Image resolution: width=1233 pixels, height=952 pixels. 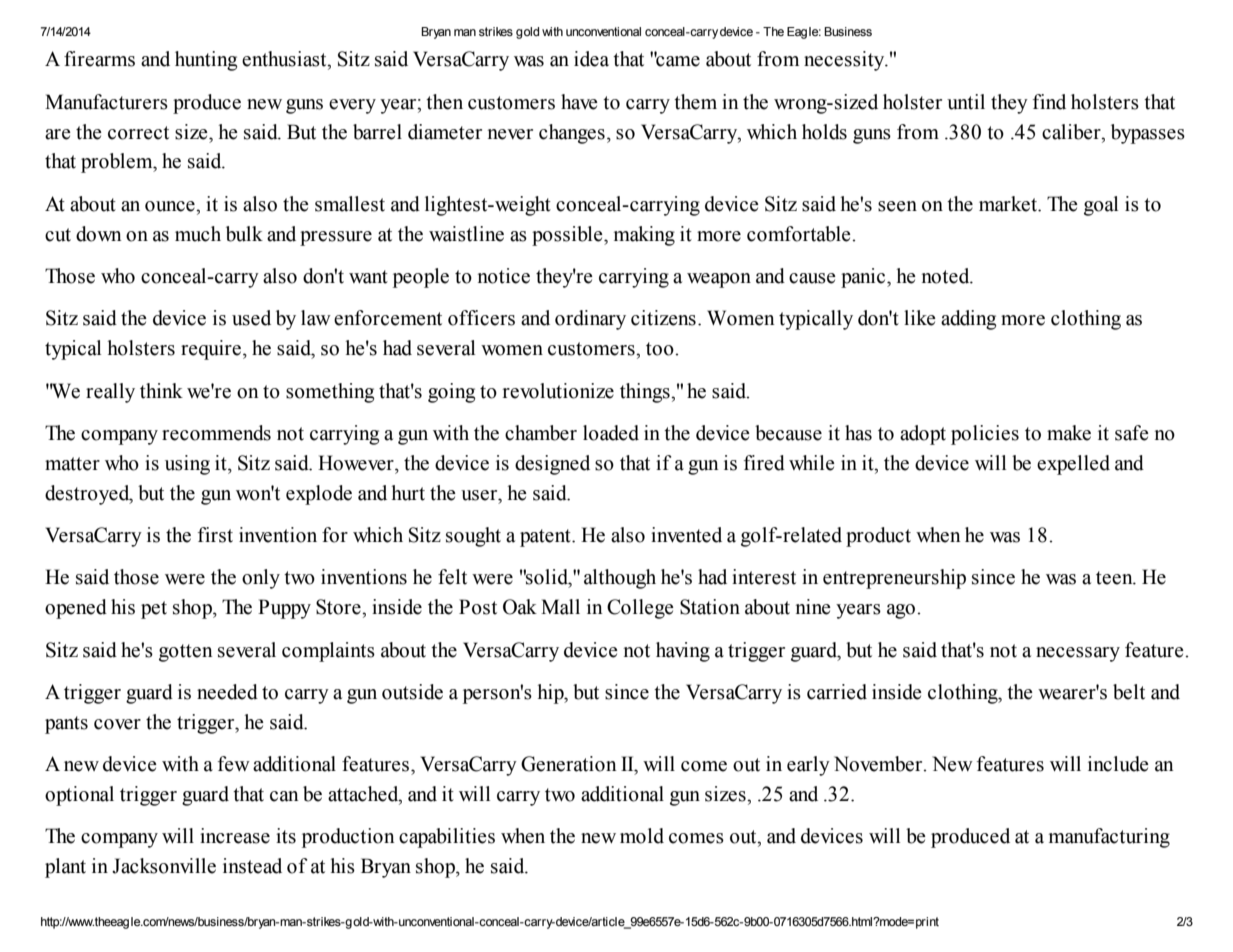 What do you see at coordinates (985, 435) in the screenshot?
I see `policies` at bounding box center [985, 435].
